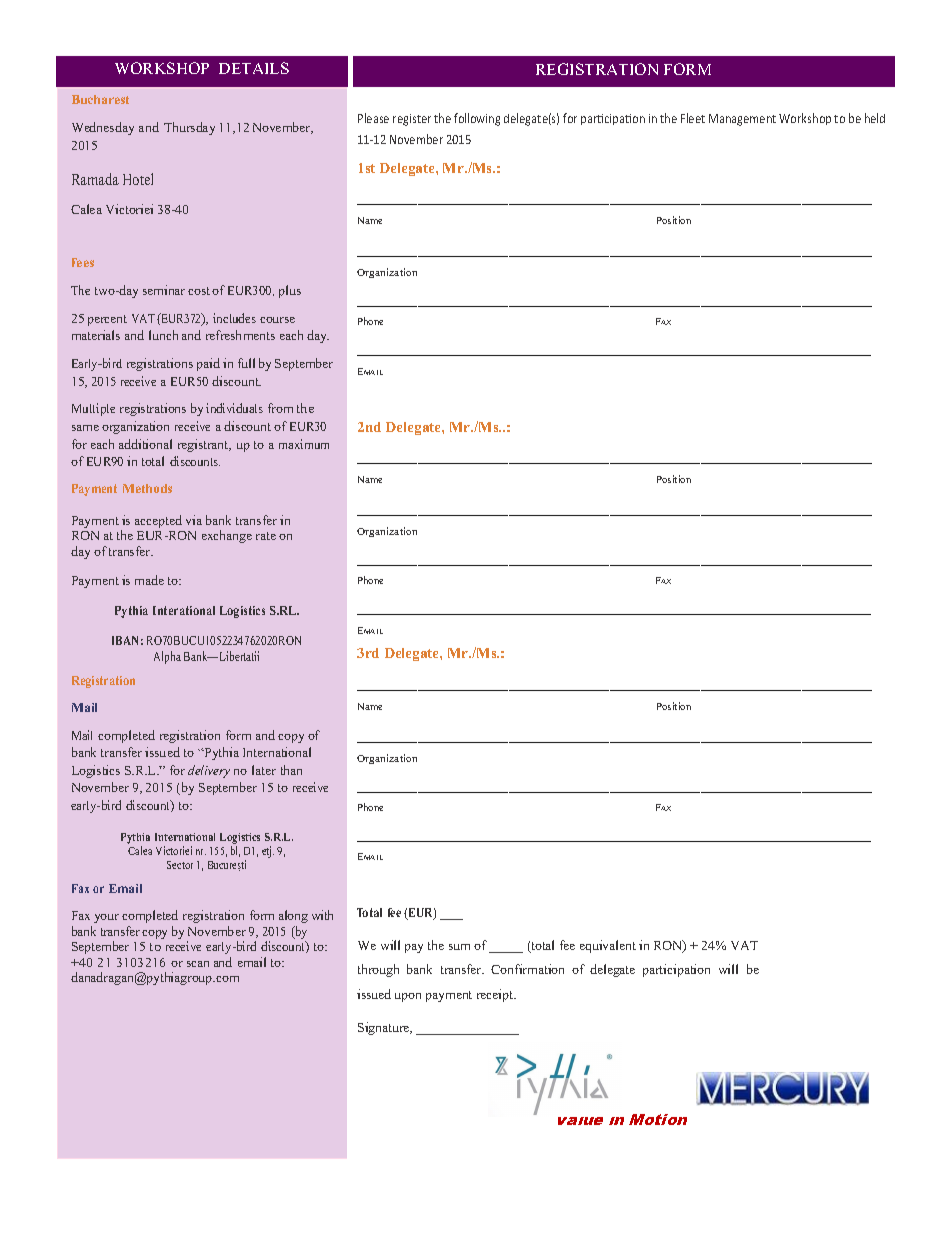  Describe the element at coordinates (158, 521) in the screenshot. I see `accepted` at that location.
